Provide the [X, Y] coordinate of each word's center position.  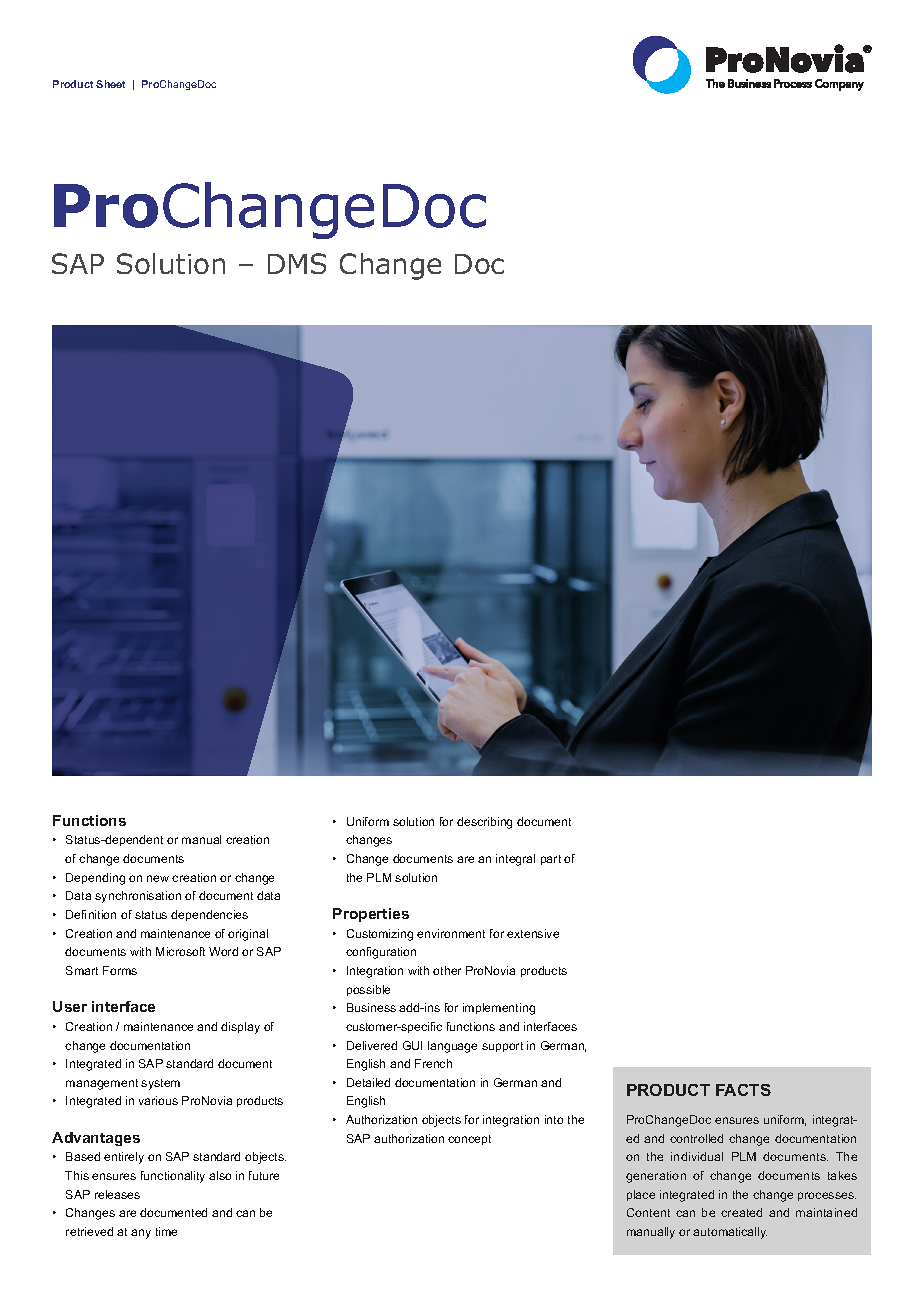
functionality [173, 1177]
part [551, 860]
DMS [297, 263]
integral [515, 860]
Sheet [110, 84]
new [158, 878]
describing [484, 823]
